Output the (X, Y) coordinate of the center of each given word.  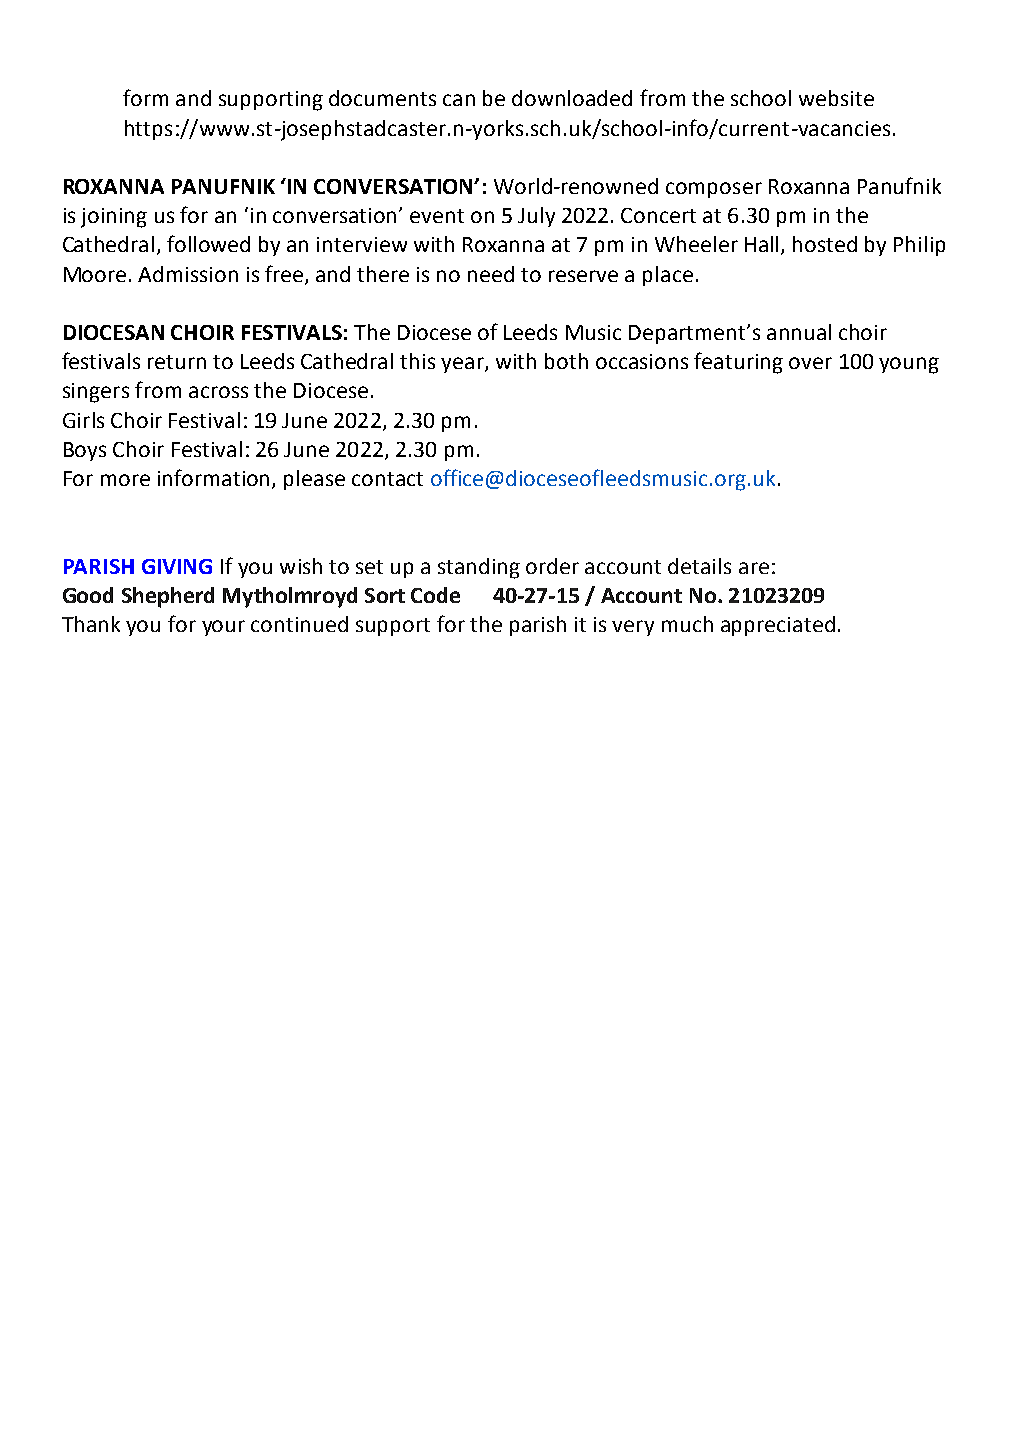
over (810, 363)
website (836, 98)
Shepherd (168, 597)
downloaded (572, 98)
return (177, 362)
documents (382, 98)
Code (435, 595)
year (463, 365)
